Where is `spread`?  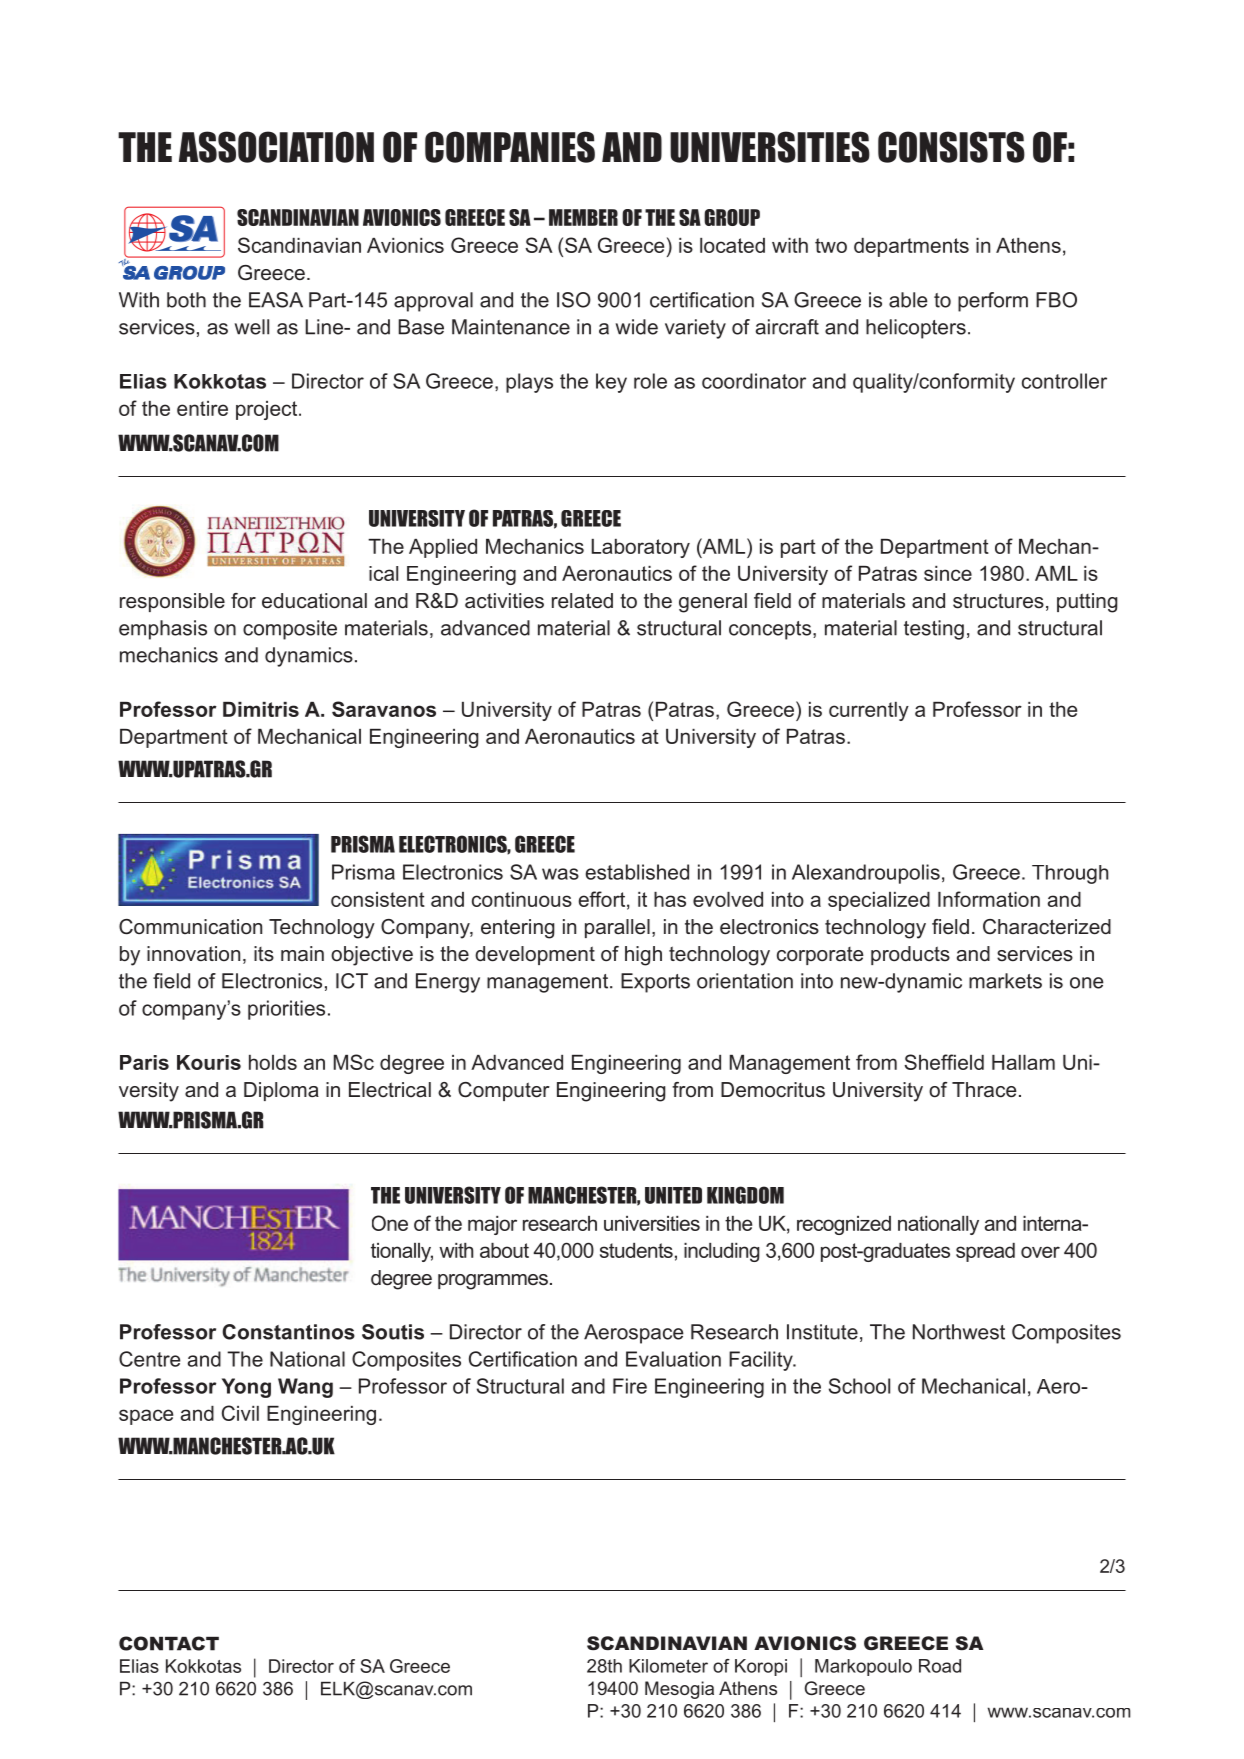 spread is located at coordinates (985, 1252).
